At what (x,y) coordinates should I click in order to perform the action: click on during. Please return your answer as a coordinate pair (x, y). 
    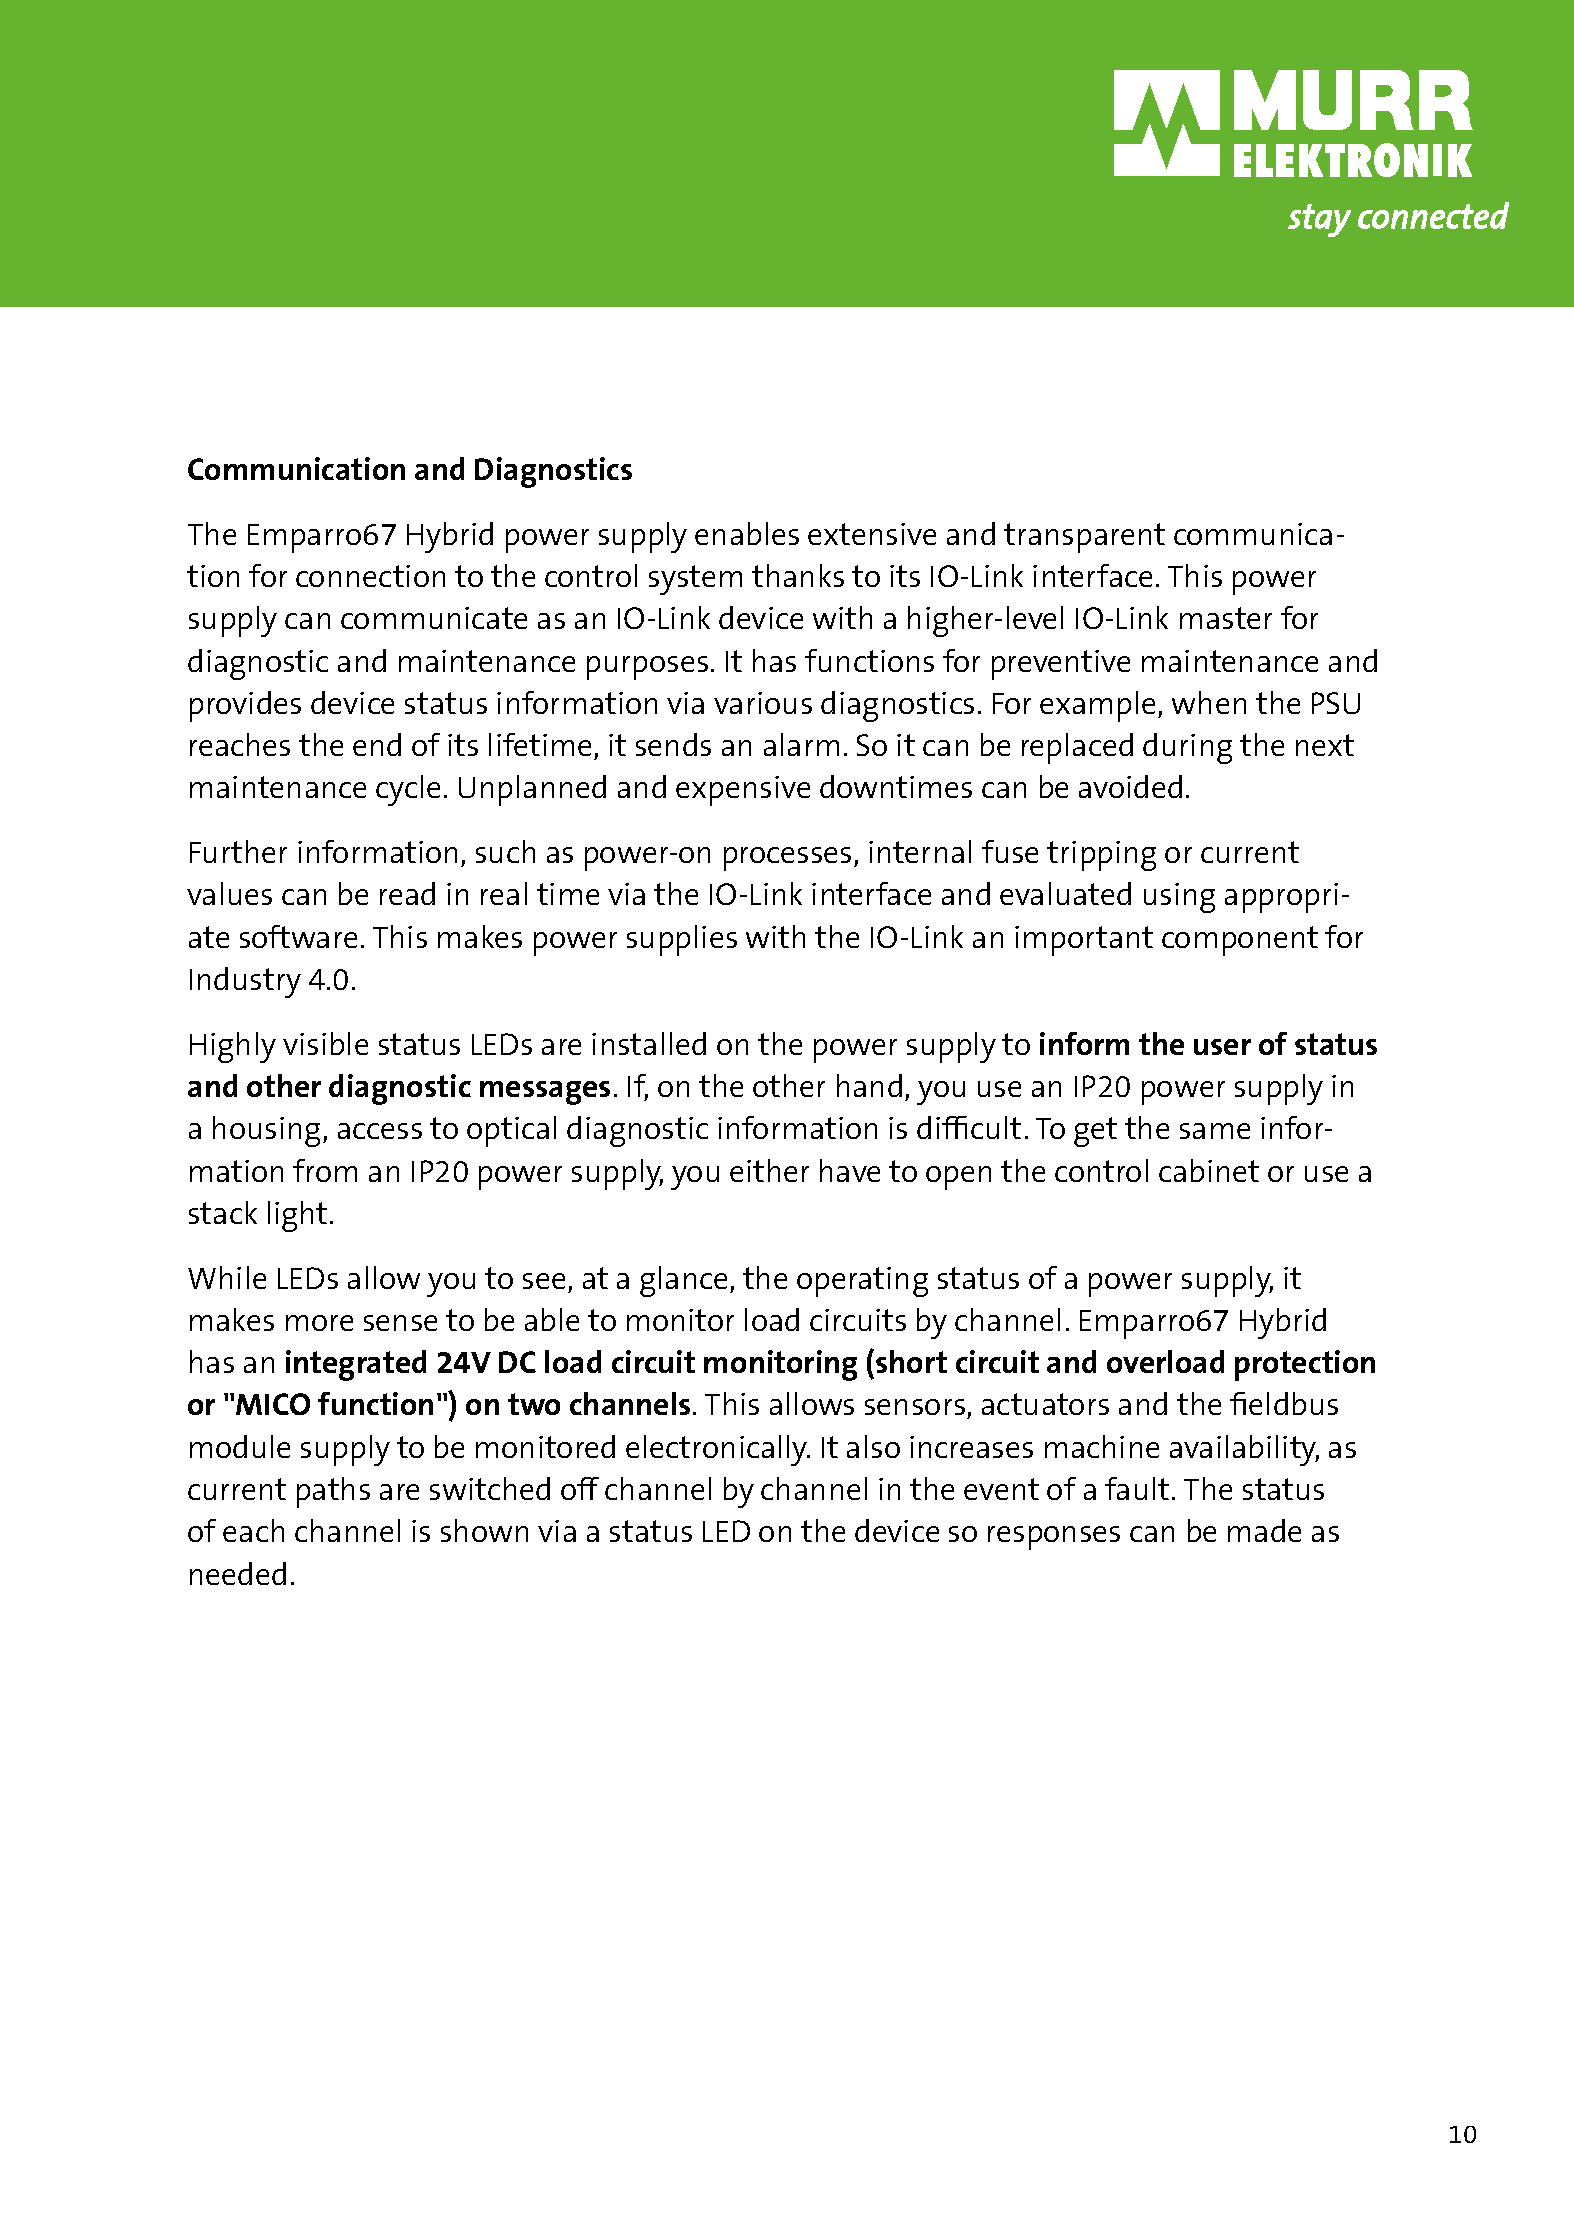
    Looking at the image, I should click on (1187, 748).
